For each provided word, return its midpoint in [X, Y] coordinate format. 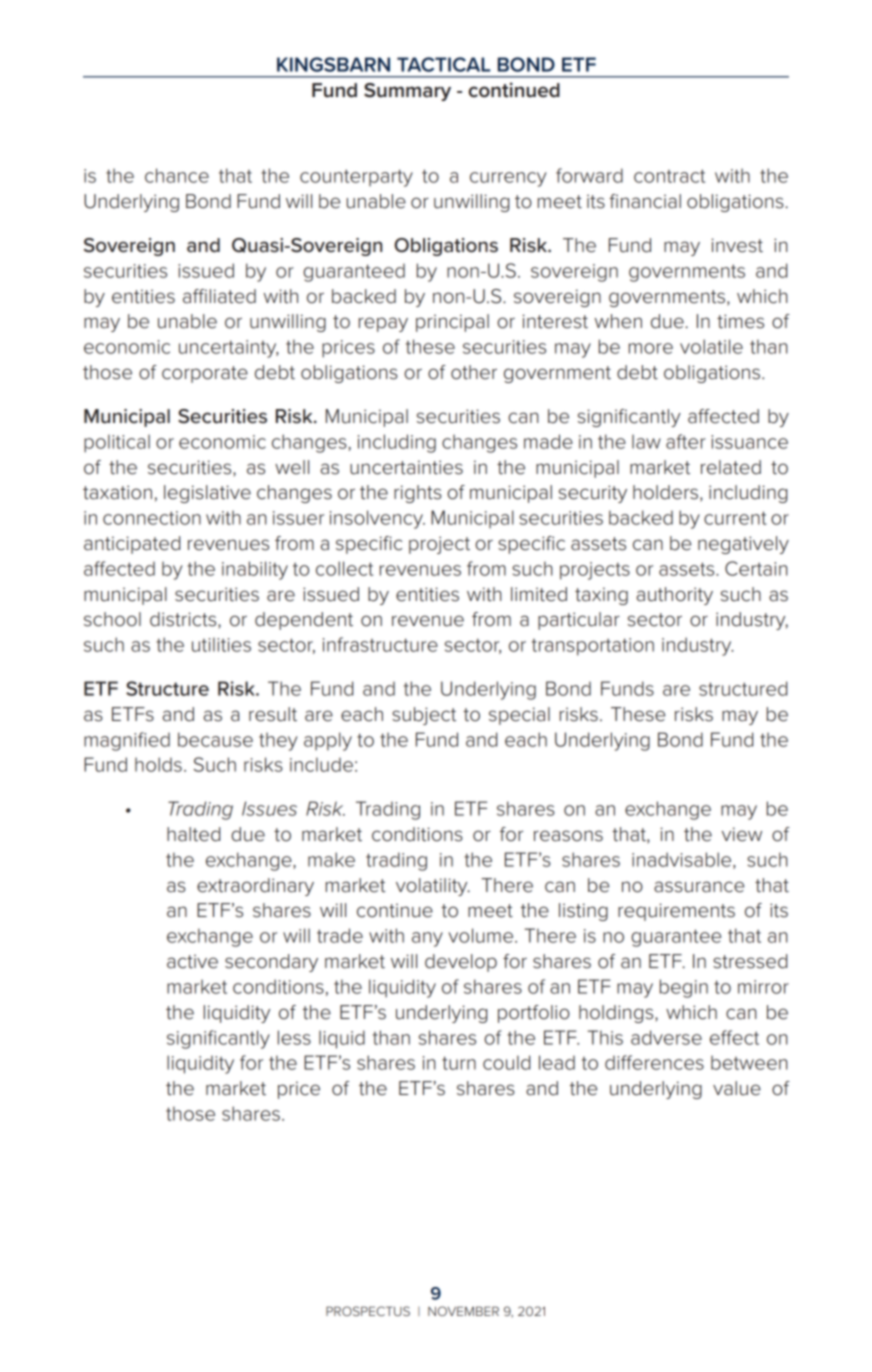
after [686, 441]
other [474, 372]
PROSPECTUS [368, 1311]
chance [177, 175]
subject [424, 716]
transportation [593, 647]
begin [684, 988]
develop [461, 963]
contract [669, 176]
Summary [407, 92]
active [192, 961]
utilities [221, 644]
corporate [205, 374]
